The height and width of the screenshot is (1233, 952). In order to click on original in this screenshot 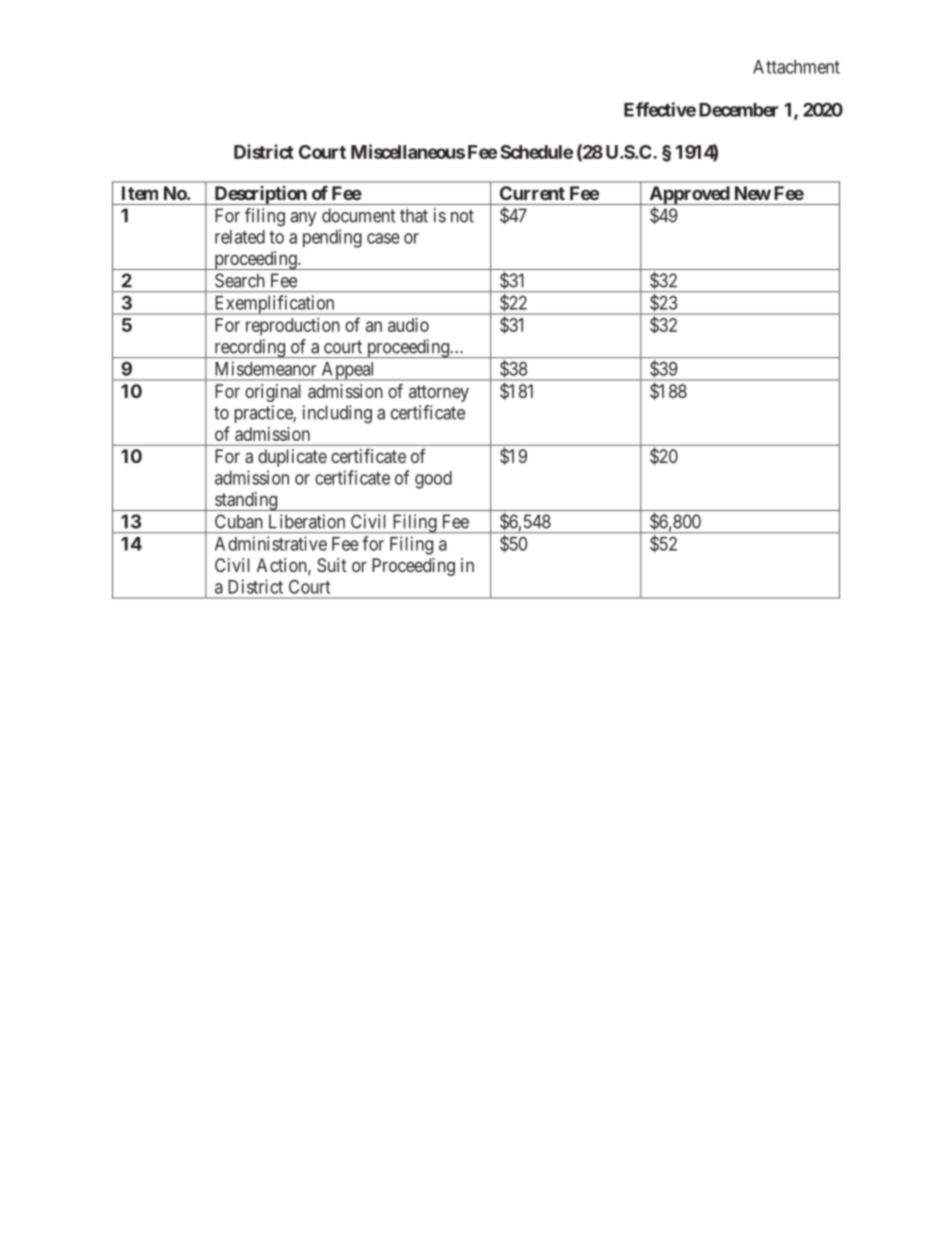, I will do `click(273, 393)`.
